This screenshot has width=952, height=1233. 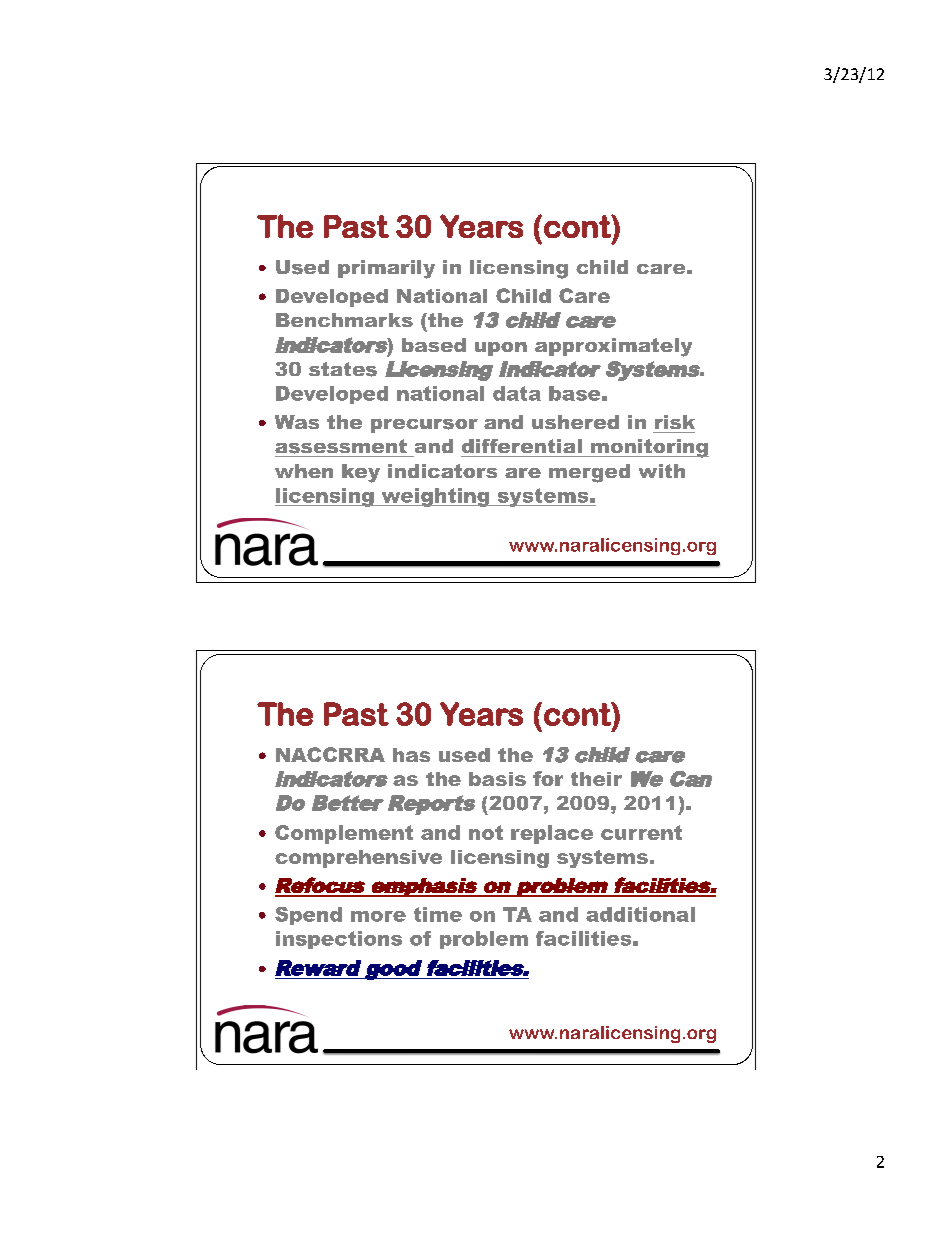 What do you see at coordinates (589, 473) in the screenshot?
I see `merged` at bounding box center [589, 473].
